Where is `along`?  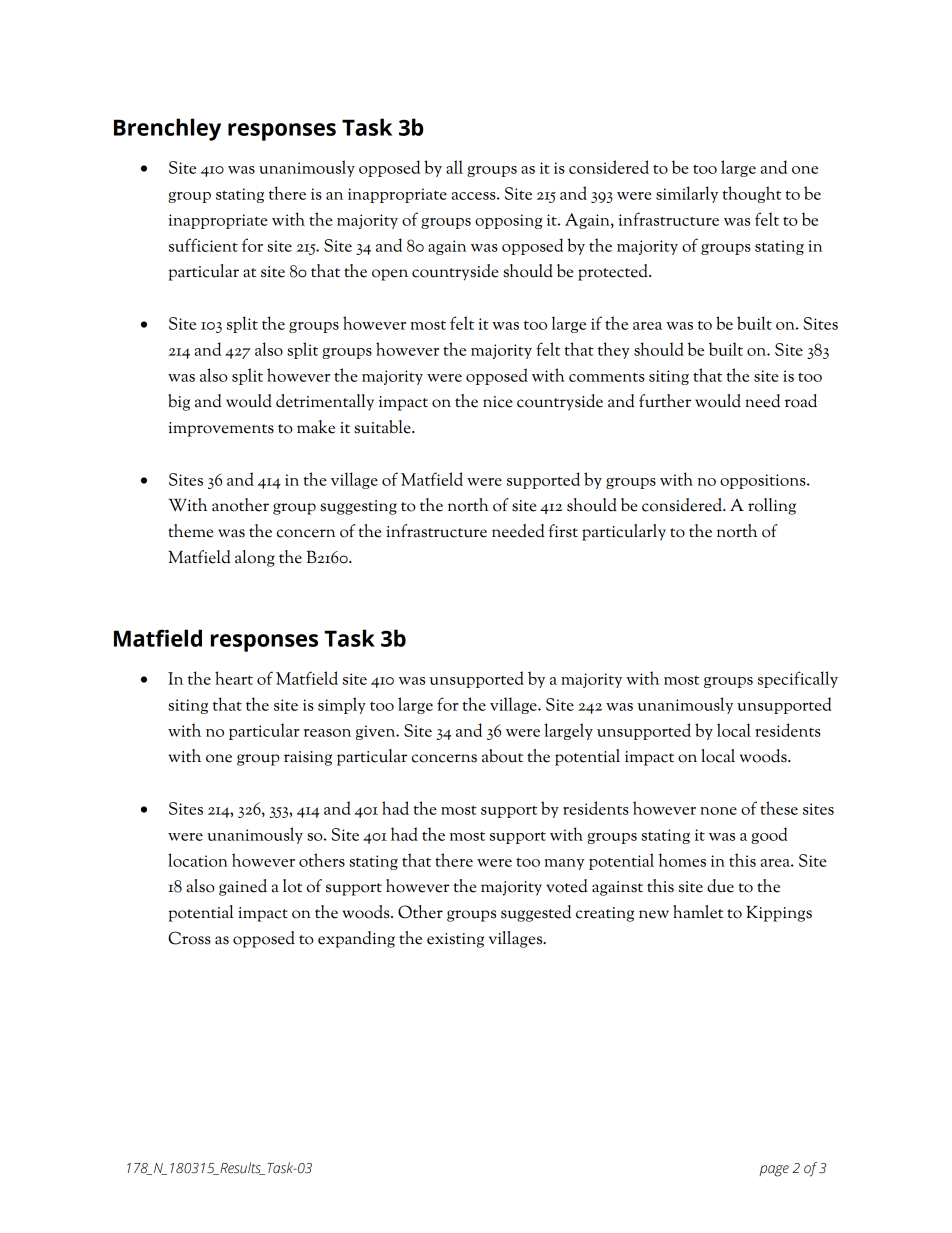
along is located at coordinates (255, 558).
